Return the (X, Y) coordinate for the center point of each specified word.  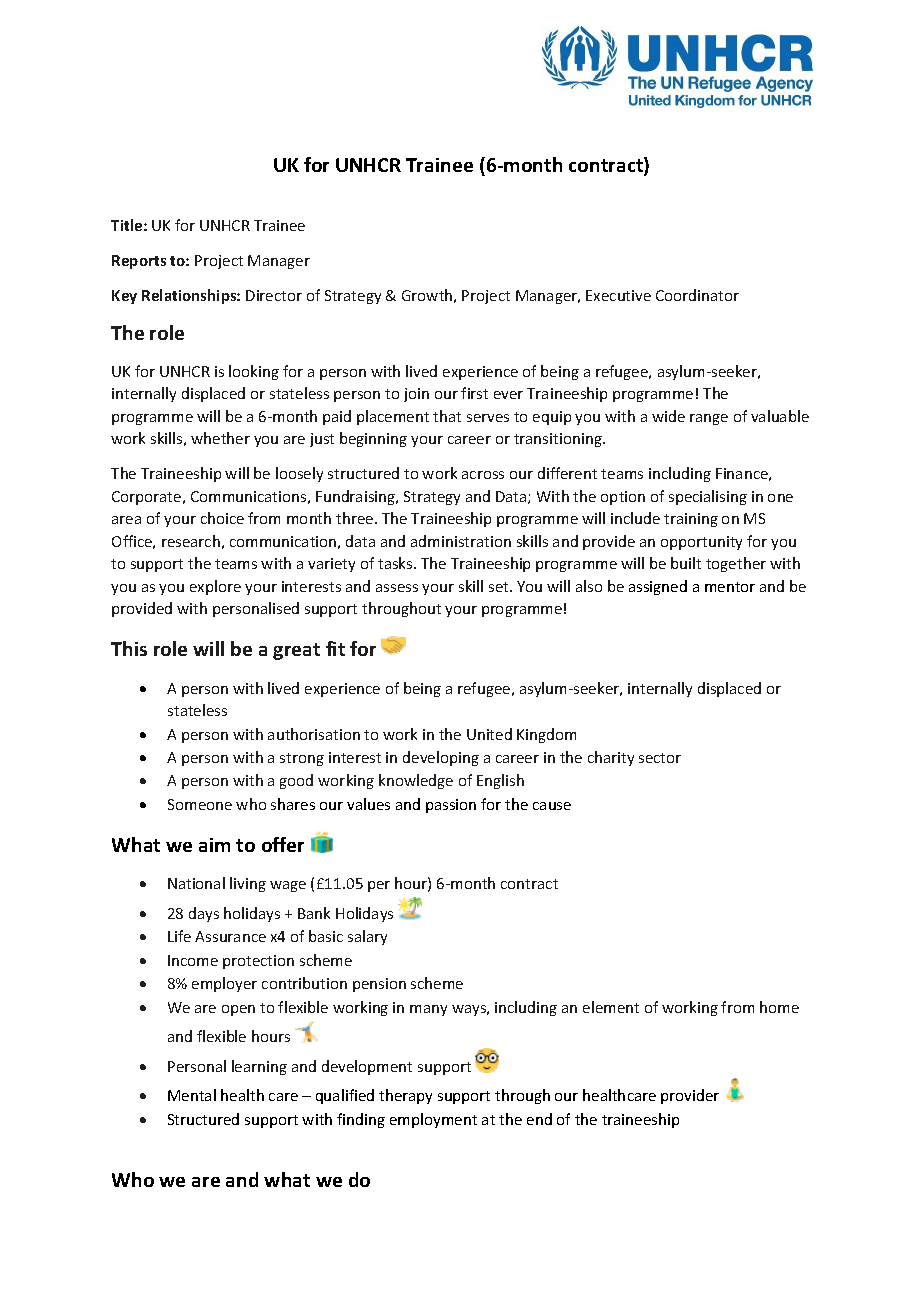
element (611, 1007)
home (779, 1007)
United (489, 734)
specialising (708, 497)
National (196, 883)
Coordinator (697, 295)
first (474, 393)
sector (660, 758)
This (129, 648)
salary (367, 937)
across (483, 475)
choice (222, 518)
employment (433, 1120)
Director (274, 295)
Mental (192, 1095)
